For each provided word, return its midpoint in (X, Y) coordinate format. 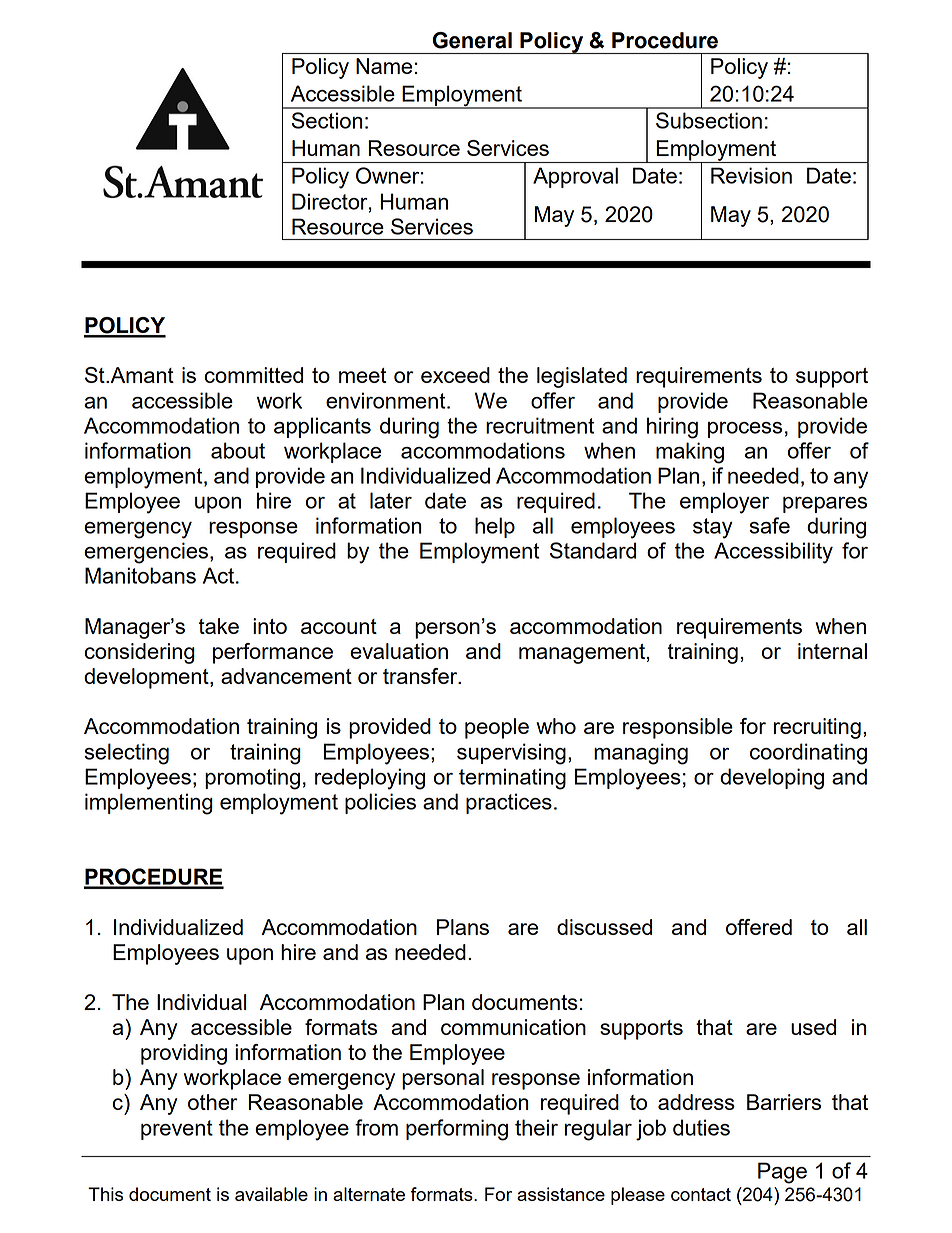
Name (384, 66)
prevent (177, 1130)
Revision (751, 175)
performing (457, 1130)
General (472, 40)
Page (782, 1173)
